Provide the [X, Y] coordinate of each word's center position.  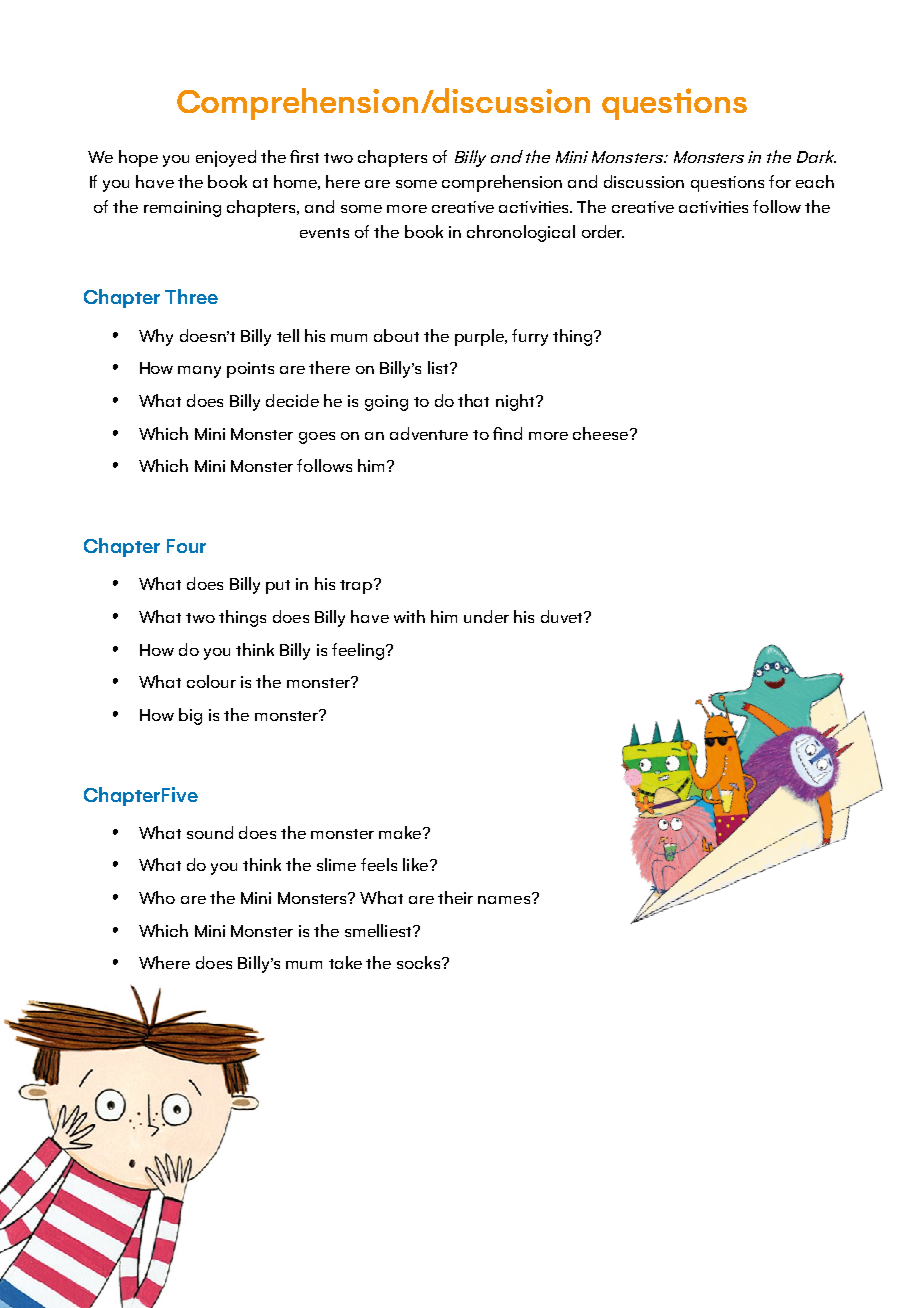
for [780, 181]
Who [157, 897]
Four [186, 546]
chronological [521, 233]
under [486, 616]
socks [420, 962]
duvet [563, 616]
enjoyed [226, 158]
